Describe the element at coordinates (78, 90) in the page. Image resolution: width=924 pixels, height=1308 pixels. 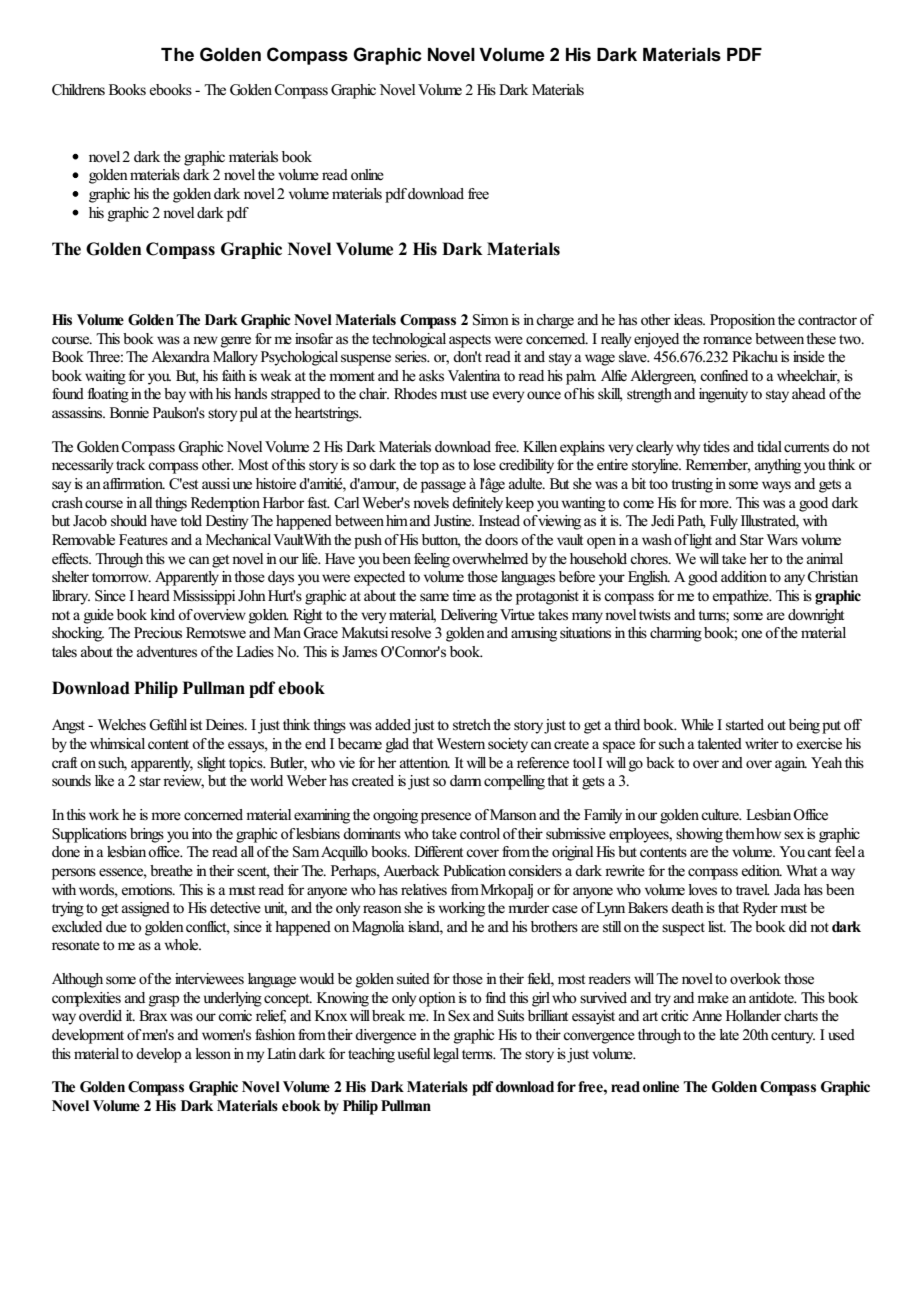
I see `Childrens` at that location.
